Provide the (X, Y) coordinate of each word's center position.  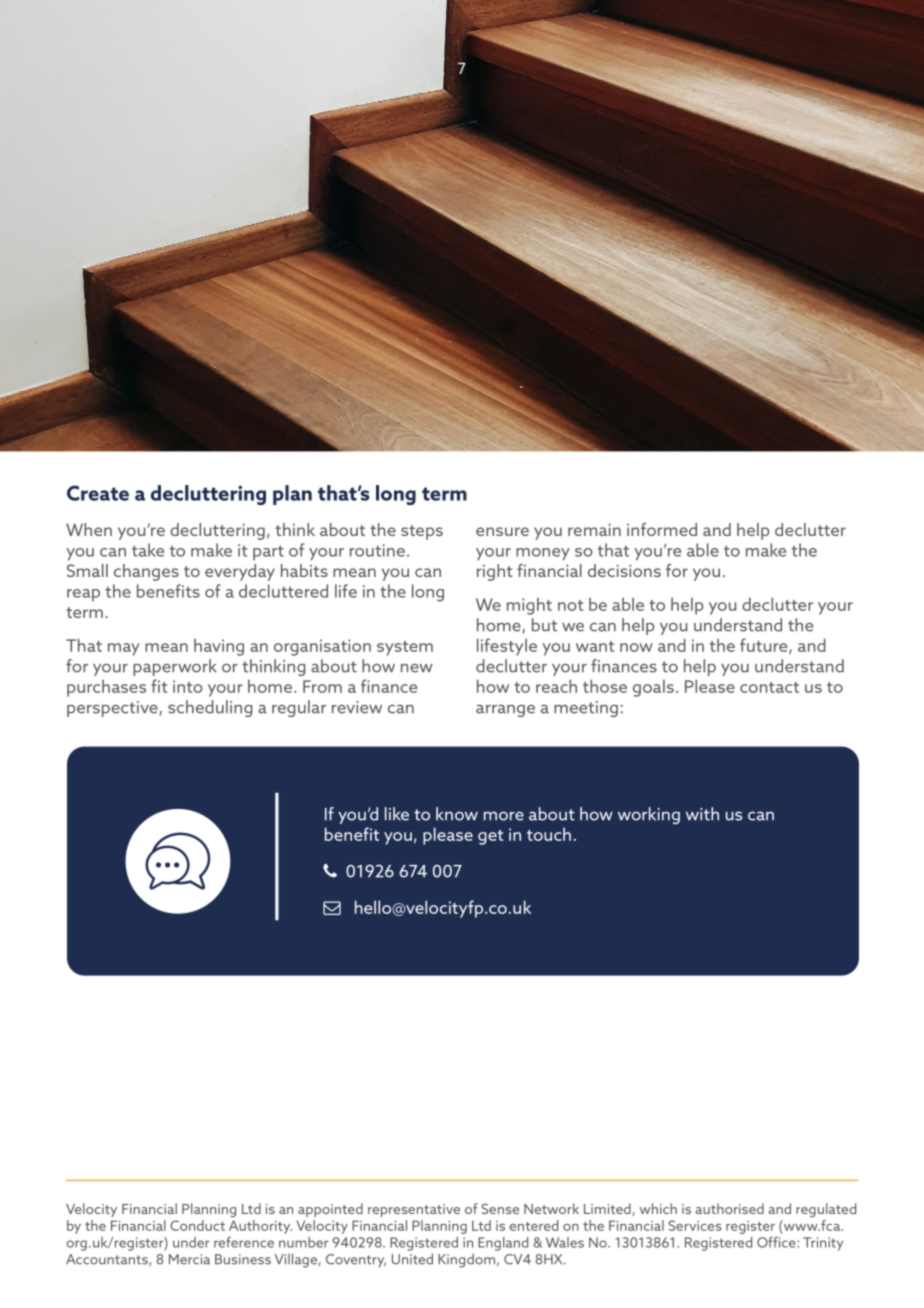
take (148, 550)
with (702, 814)
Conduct (197, 1225)
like (397, 814)
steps (422, 532)
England (503, 1244)
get (491, 837)
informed (662, 529)
